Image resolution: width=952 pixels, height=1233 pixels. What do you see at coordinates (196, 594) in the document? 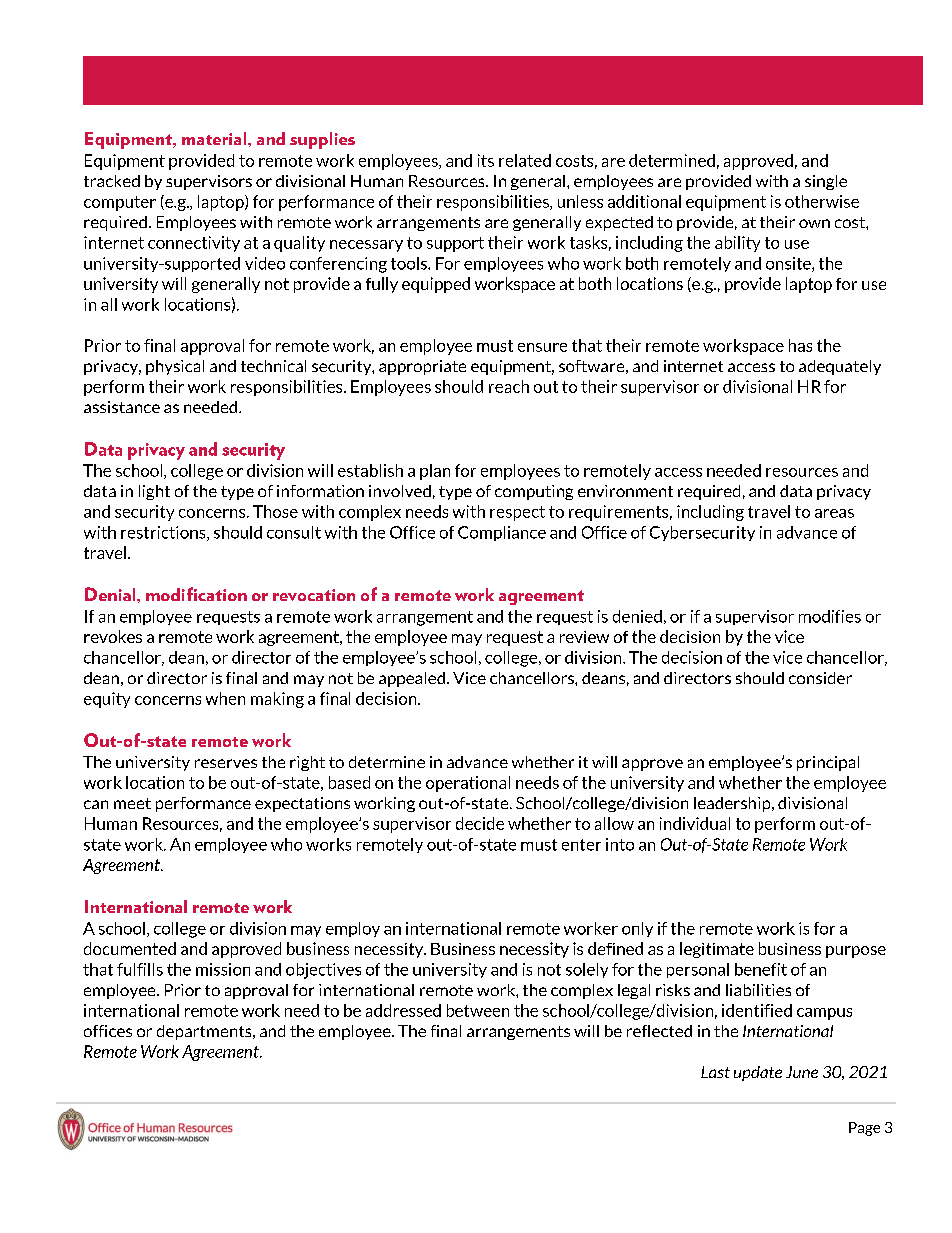
I see `modification` at bounding box center [196, 594].
